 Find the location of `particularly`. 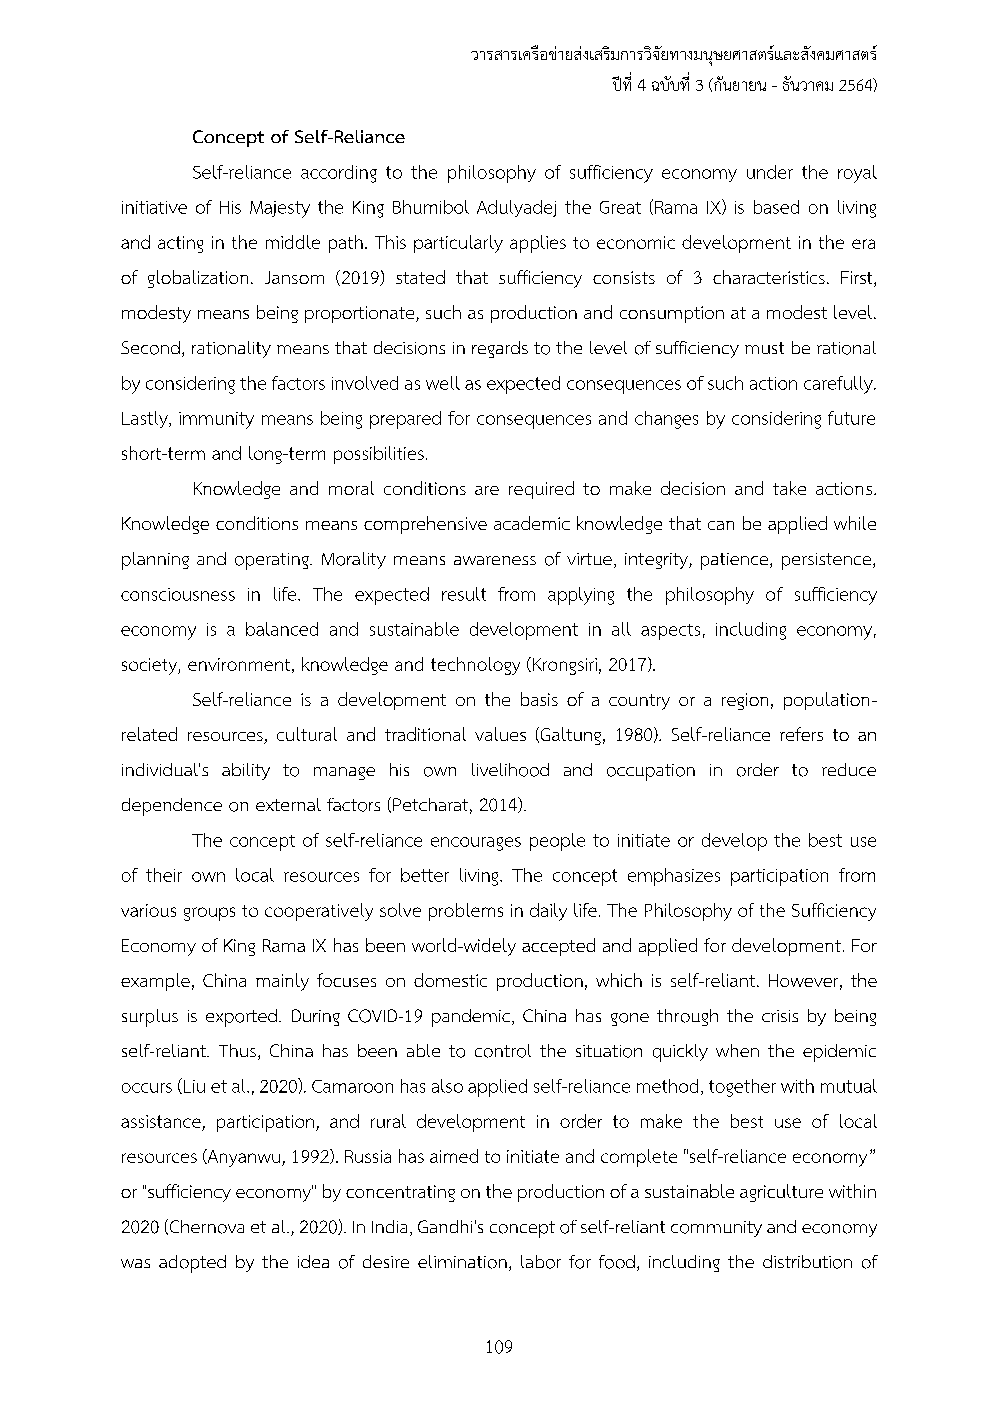

particularly is located at coordinates (458, 244).
